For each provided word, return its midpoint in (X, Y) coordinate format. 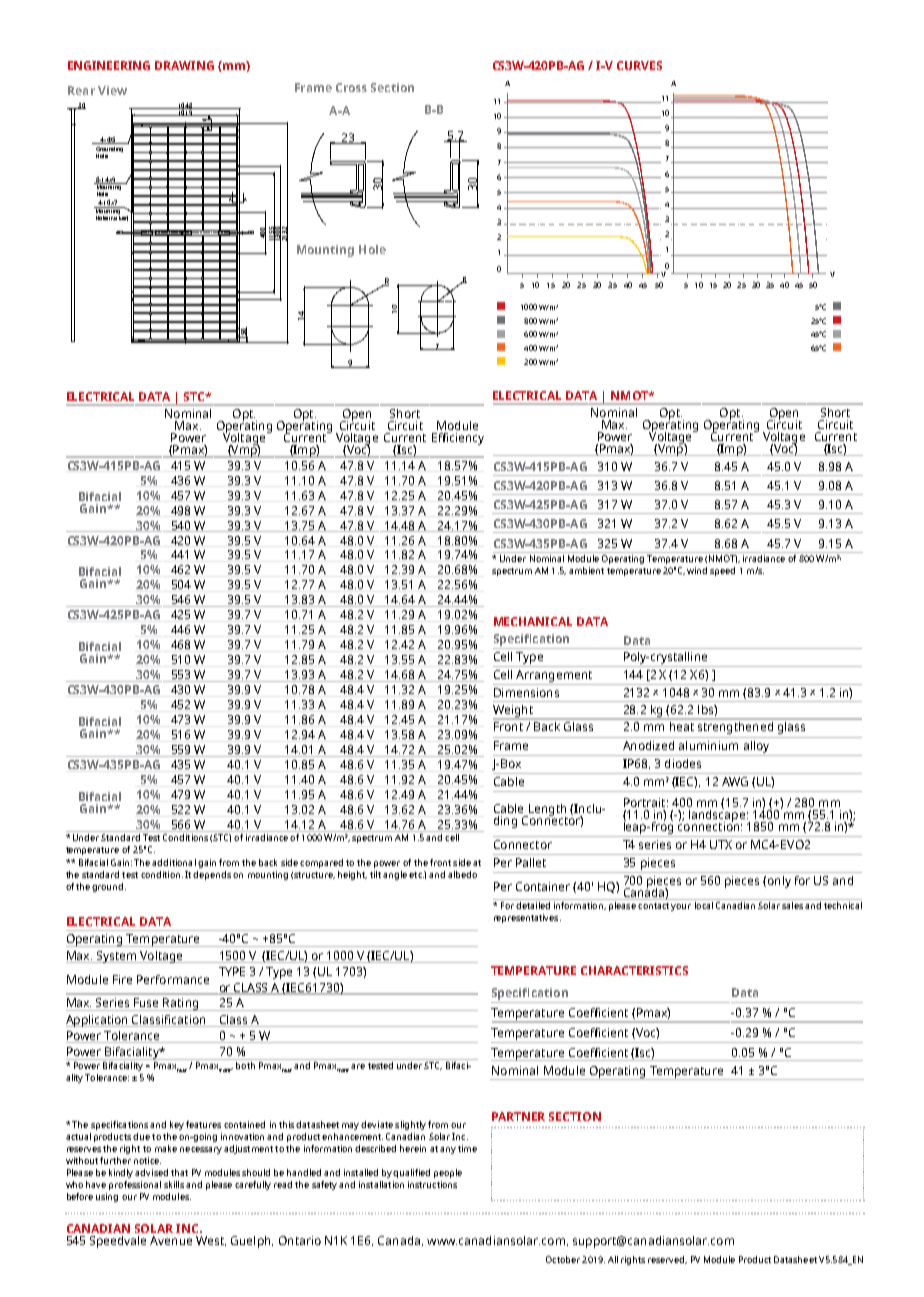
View (112, 90)
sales (792, 905)
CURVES (639, 65)
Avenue (171, 1240)
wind (697, 570)
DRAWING (184, 65)
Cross (351, 87)
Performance (173, 979)
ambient (586, 570)
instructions (432, 1184)
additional (174, 862)
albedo (462, 874)
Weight (514, 712)
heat (682, 726)
